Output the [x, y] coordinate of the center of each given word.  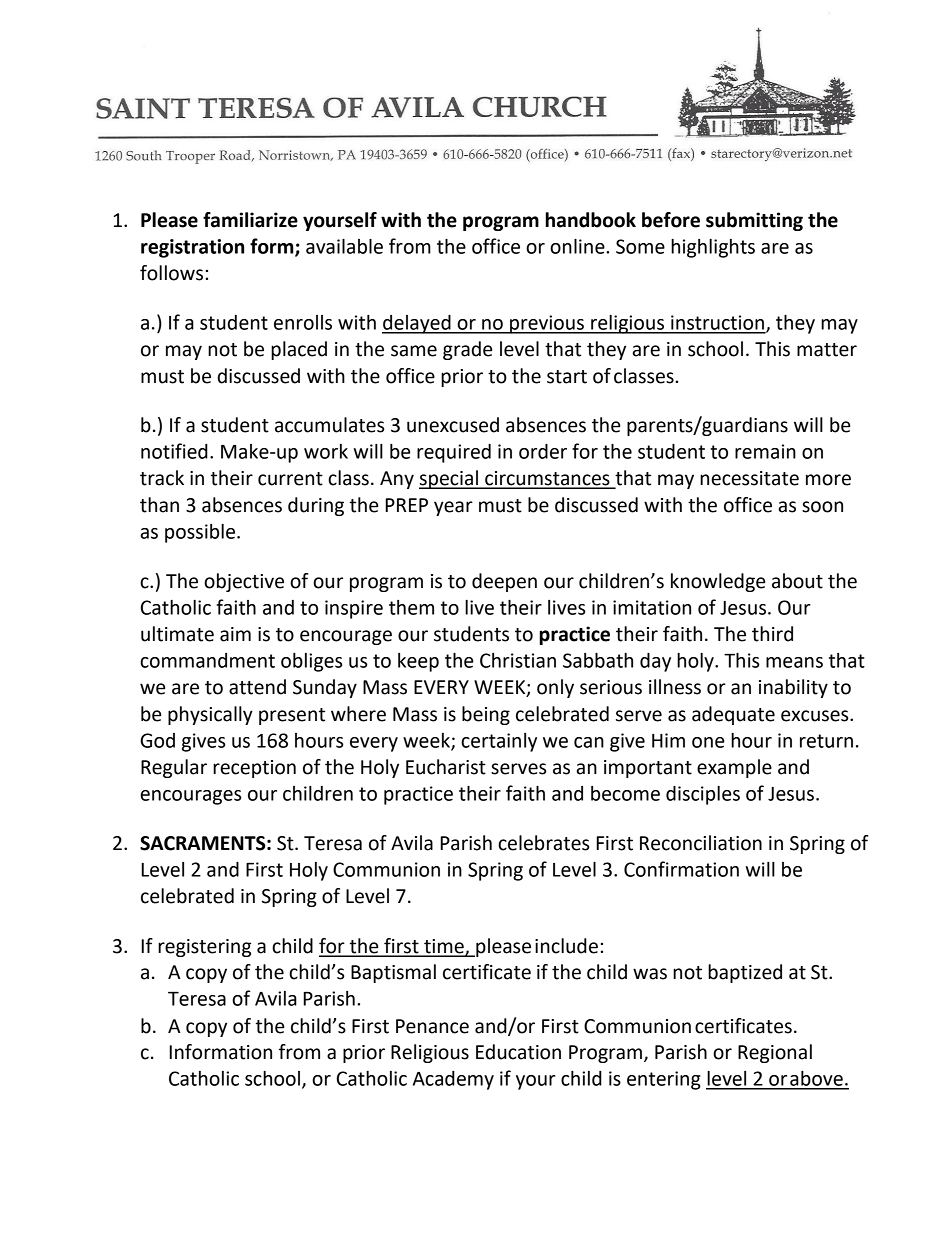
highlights [713, 248]
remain [765, 451]
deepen [504, 582]
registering [204, 948]
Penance [432, 1026]
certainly [499, 742]
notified [174, 451]
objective [244, 582]
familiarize [250, 220]
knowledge [718, 582]
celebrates [543, 843]
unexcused [453, 425]
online [578, 246]
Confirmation [681, 869]
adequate [733, 715]
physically [210, 715]
